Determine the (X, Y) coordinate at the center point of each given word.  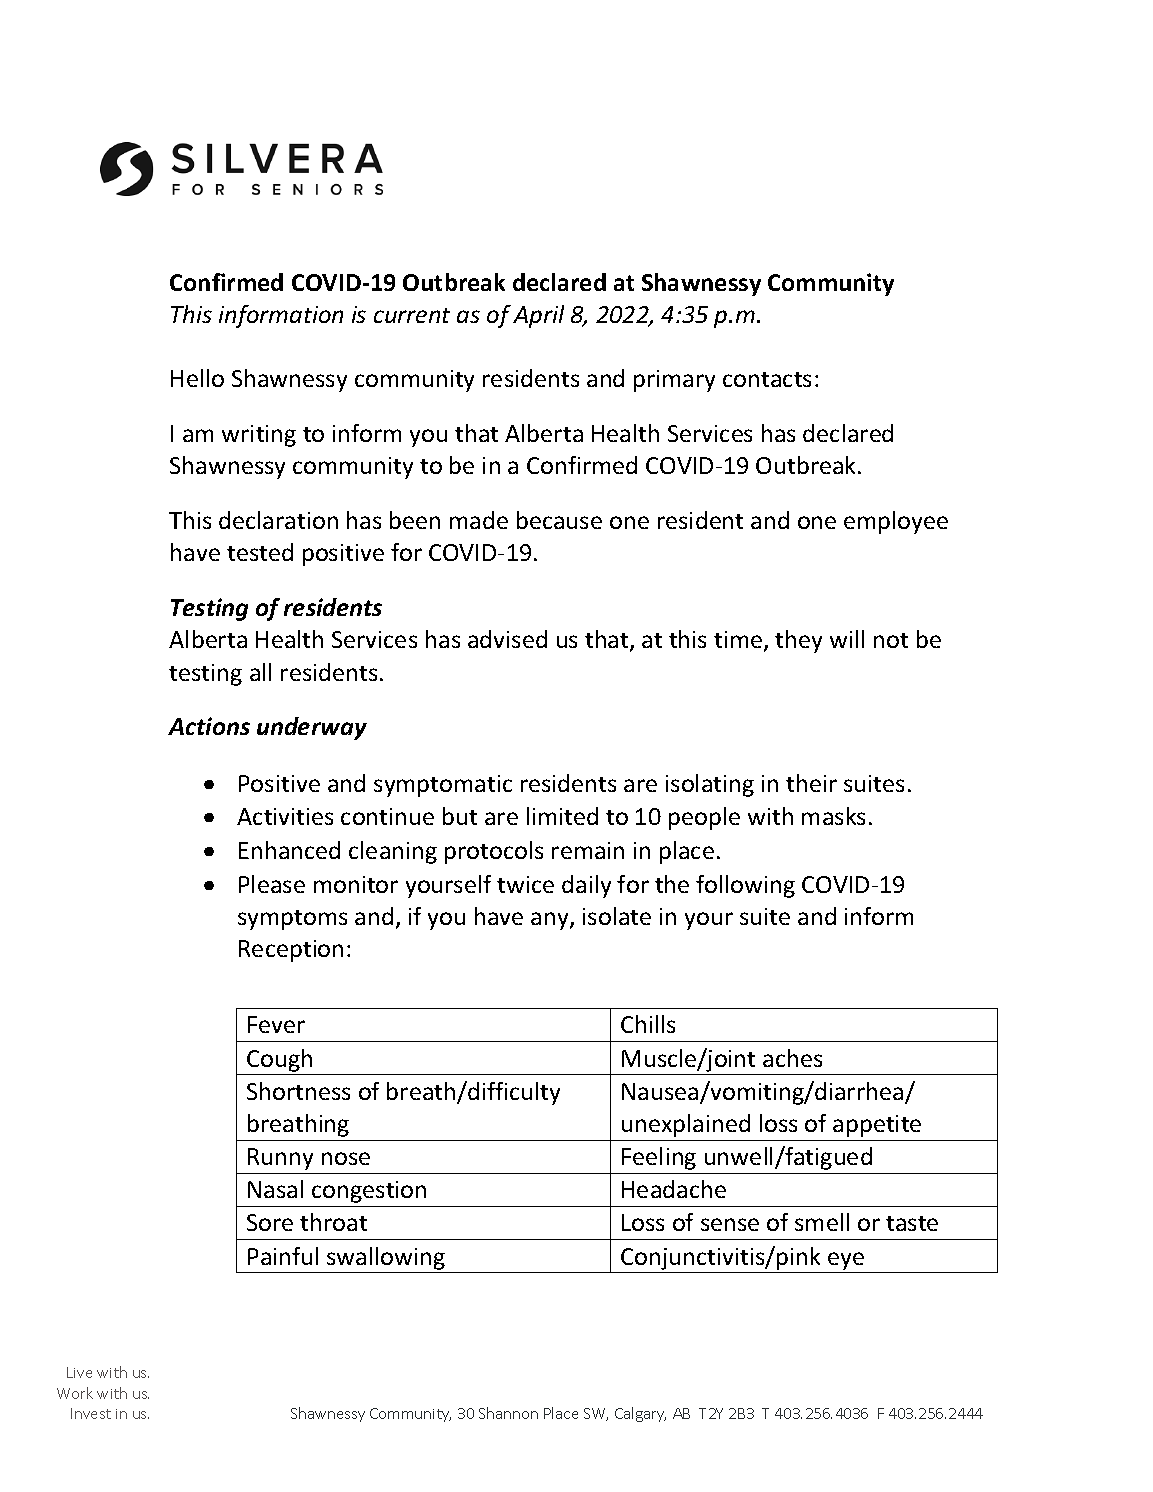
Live (79, 1372)
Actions (209, 726)
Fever (276, 1024)
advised (507, 639)
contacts (767, 379)
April (538, 316)
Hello (197, 378)
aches (792, 1058)
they (798, 641)
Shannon (508, 1413)
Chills (648, 1024)
